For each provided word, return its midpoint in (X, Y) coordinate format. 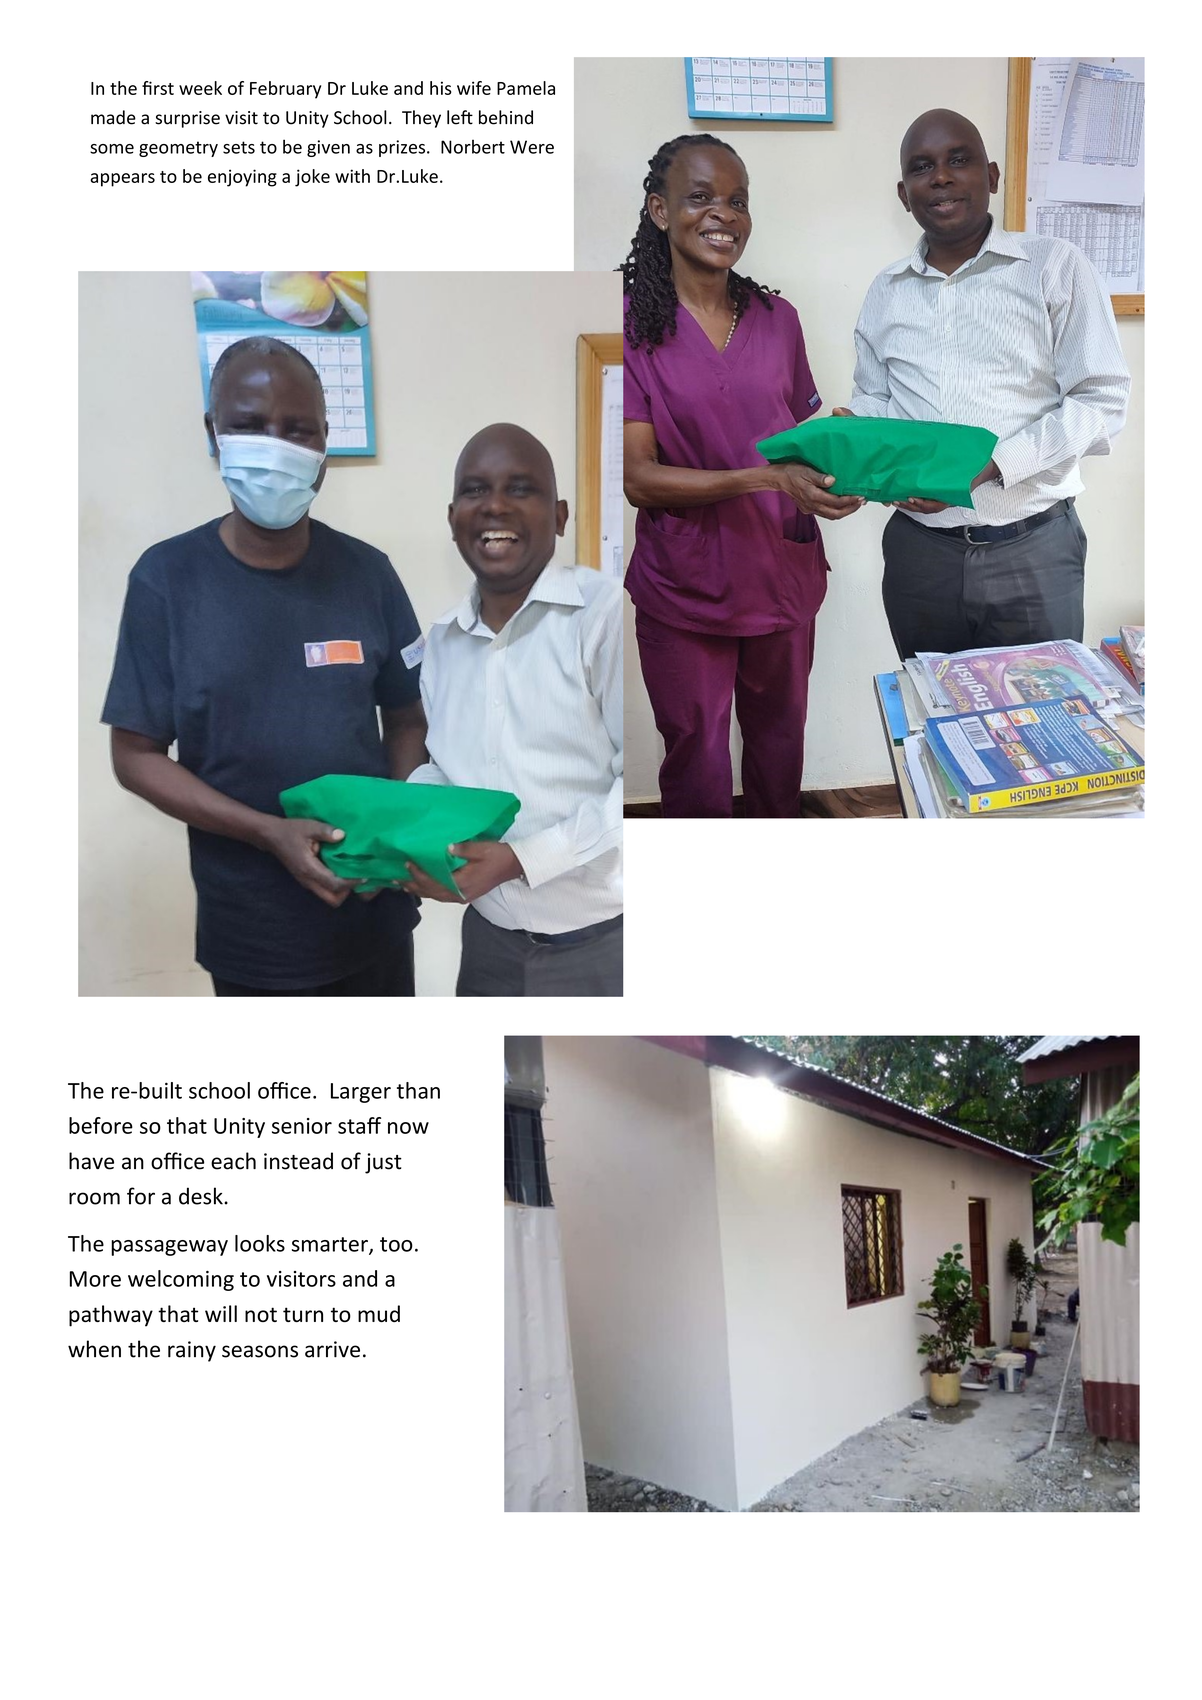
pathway (111, 1316)
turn (303, 1314)
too (396, 1244)
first (158, 88)
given (328, 148)
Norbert (473, 147)
